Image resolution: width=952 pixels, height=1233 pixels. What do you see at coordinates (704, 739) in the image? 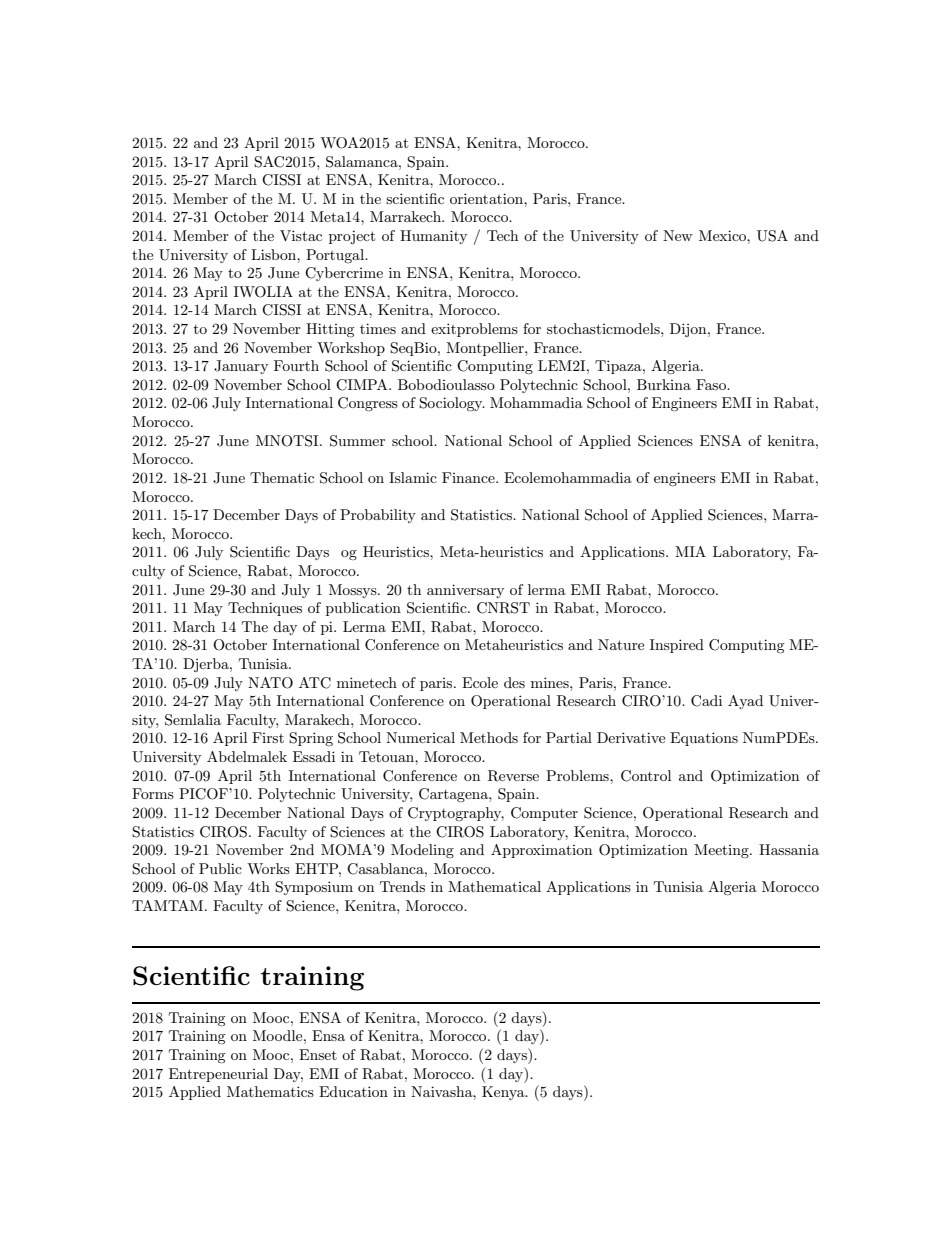
I see `Equations` at bounding box center [704, 739].
